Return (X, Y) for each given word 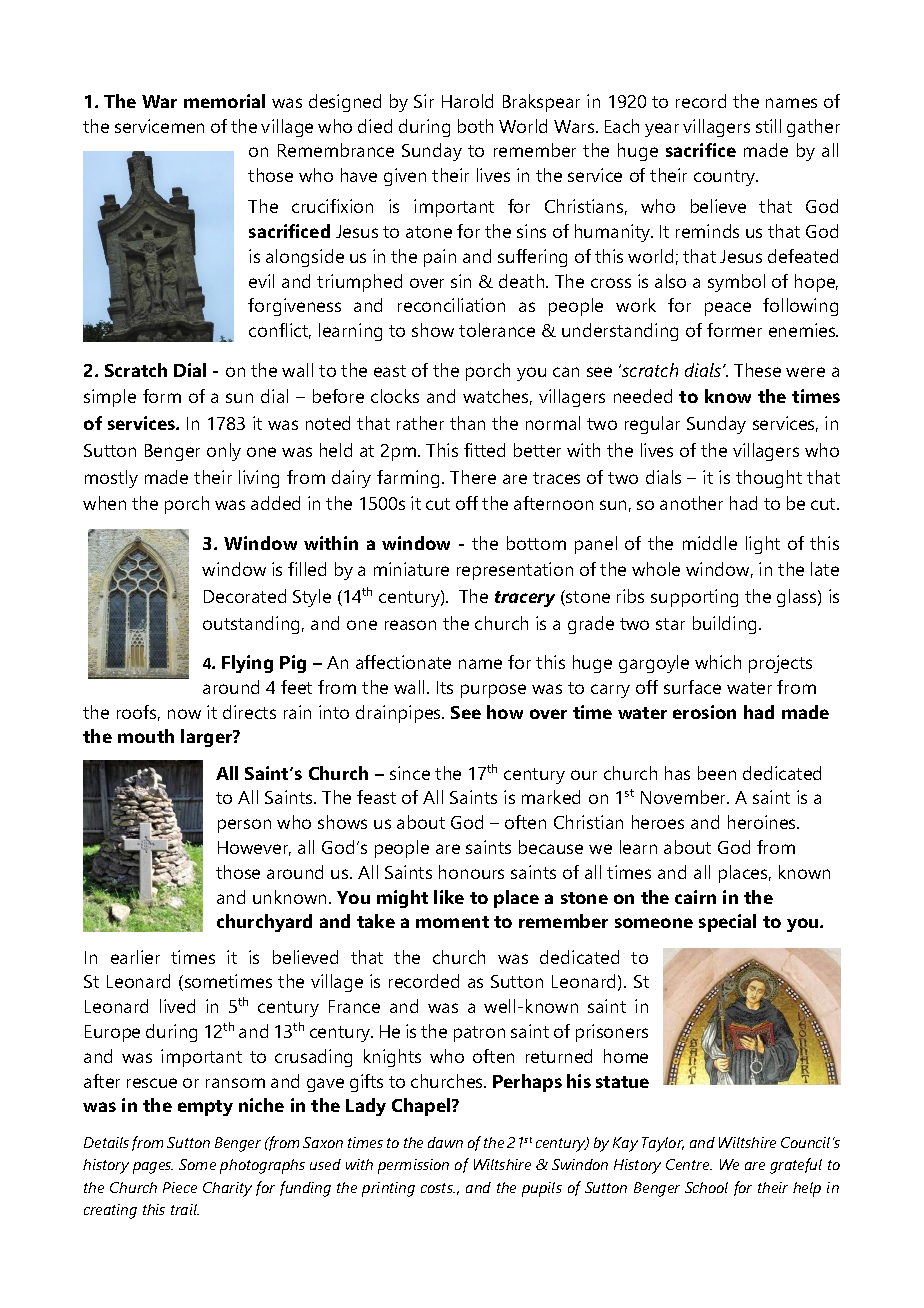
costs (438, 1188)
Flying (247, 664)
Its (445, 687)
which (718, 662)
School (706, 1187)
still (768, 126)
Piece (180, 1187)
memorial (224, 101)
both (475, 126)
